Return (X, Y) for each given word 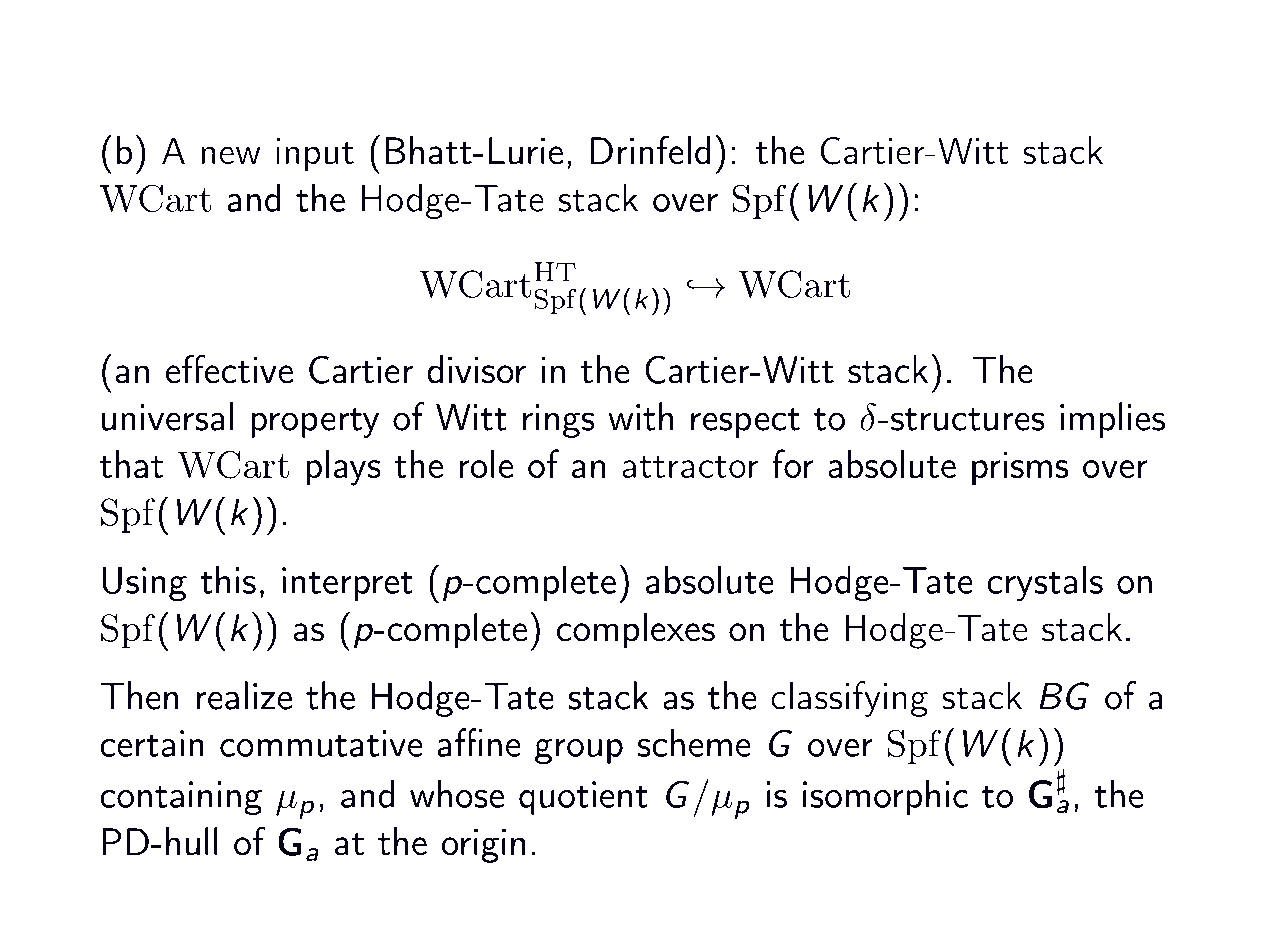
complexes (636, 631)
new (231, 155)
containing (181, 798)
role (486, 464)
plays (343, 468)
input (315, 155)
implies (1112, 420)
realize (244, 695)
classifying (849, 699)
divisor (476, 369)
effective (229, 369)
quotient (583, 798)
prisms (1020, 468)
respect (745, 423)
